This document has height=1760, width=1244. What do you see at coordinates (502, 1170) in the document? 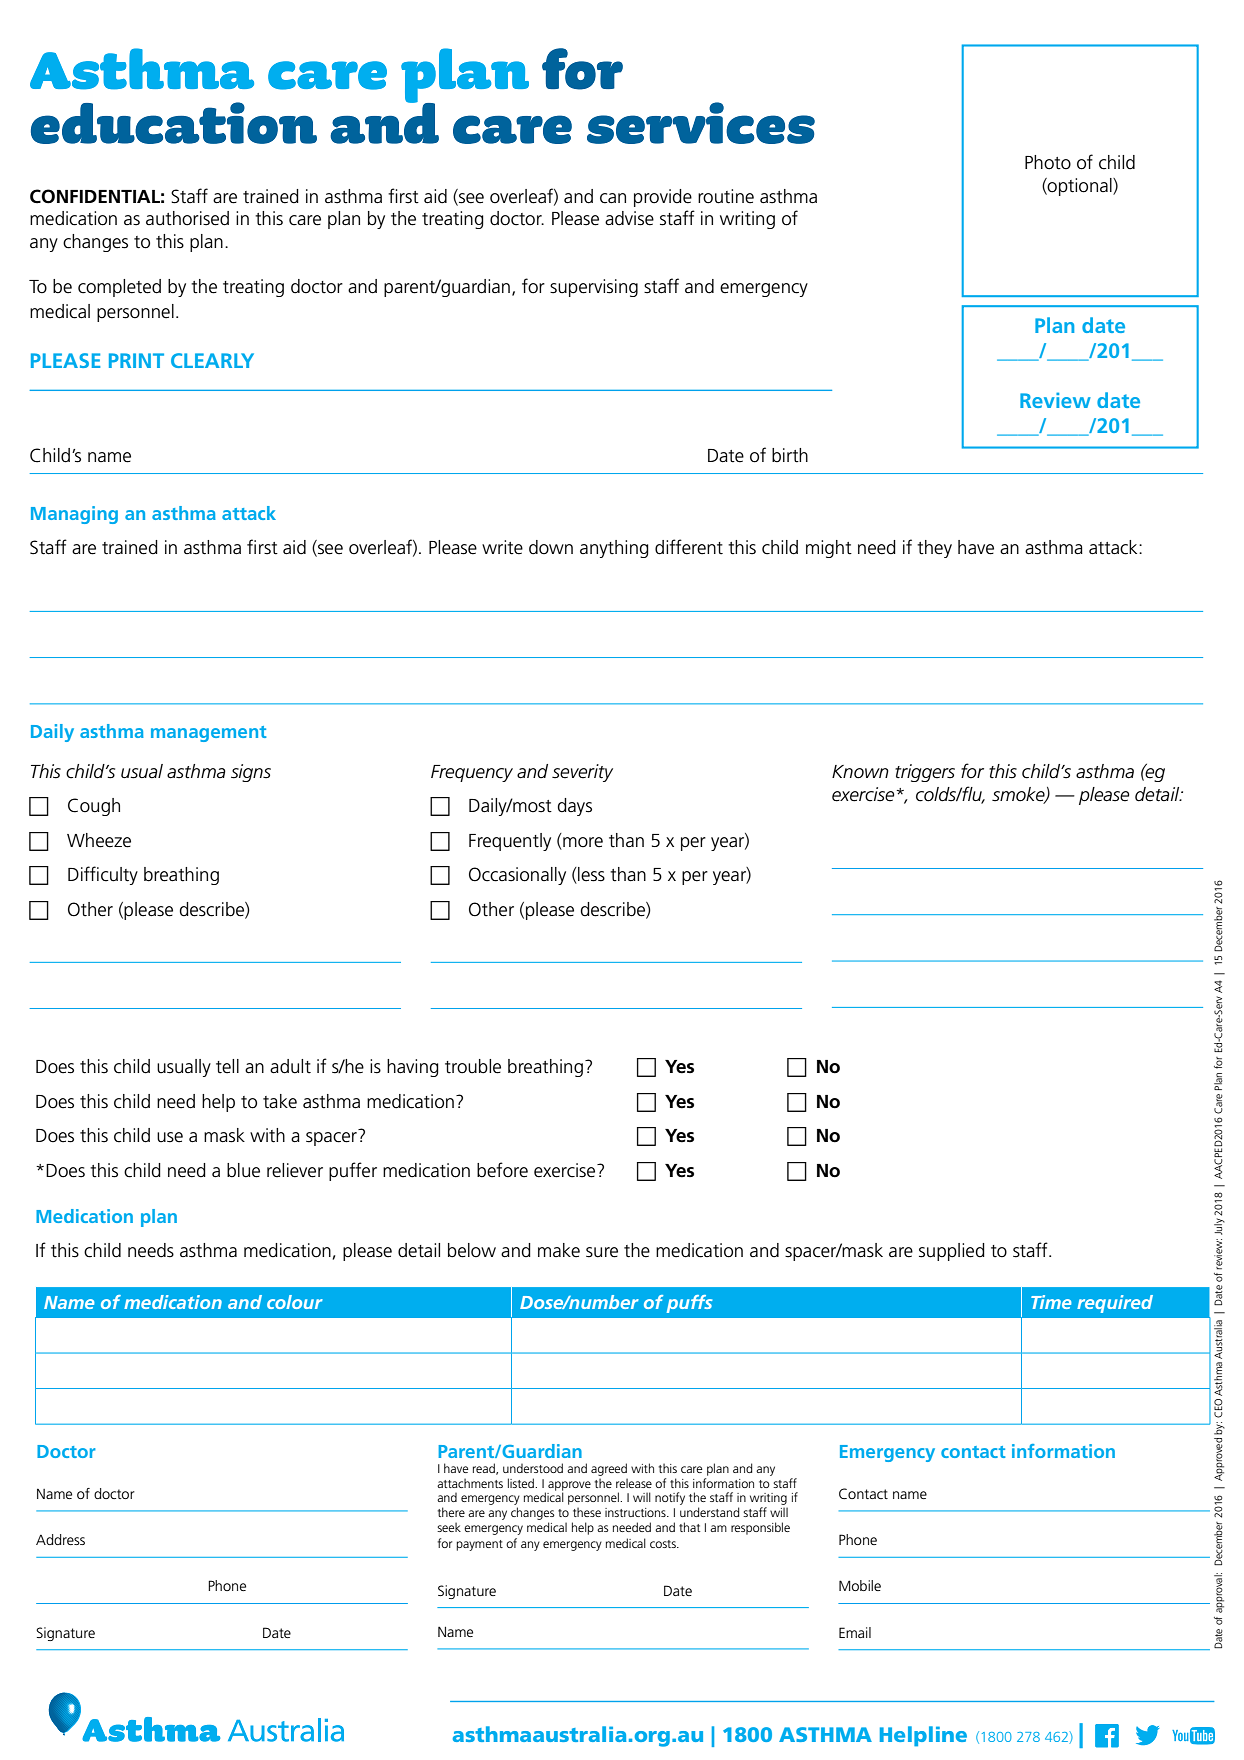
I see `before` at bounding box center [502, 1170].
